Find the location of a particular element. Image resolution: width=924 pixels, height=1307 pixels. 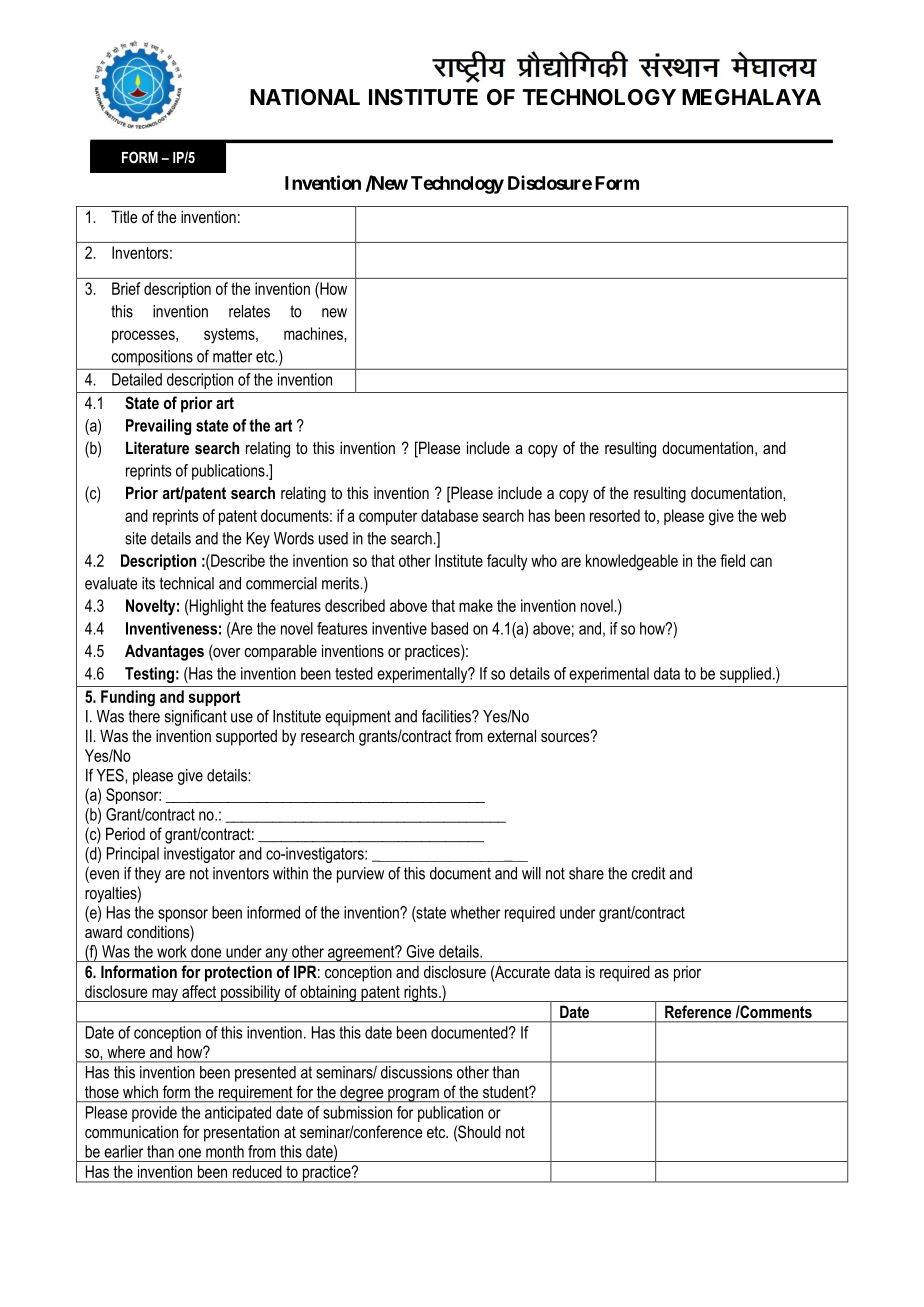

they is located at coordinates (148, 875).
